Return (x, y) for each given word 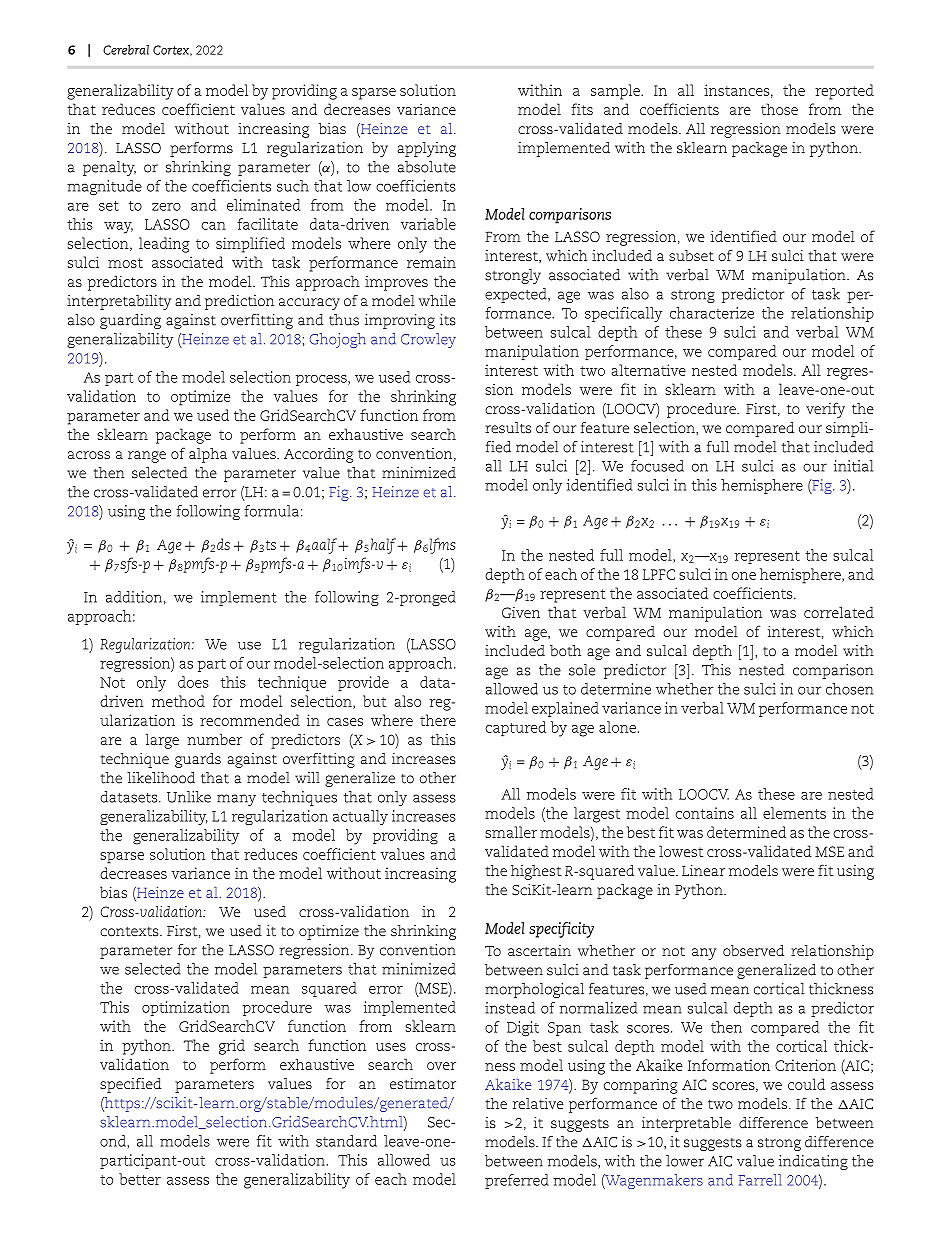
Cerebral (126, 50)
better (140, 1179)
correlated (839, 612)
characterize (712, 313)
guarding (130, 321)
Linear (703, 870)
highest (536, 872)
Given (521, 612)
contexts (130, 932)
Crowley (428, 340)
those (779, 109)
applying (426, 149)
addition (134, 597)
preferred (517, 1181)
